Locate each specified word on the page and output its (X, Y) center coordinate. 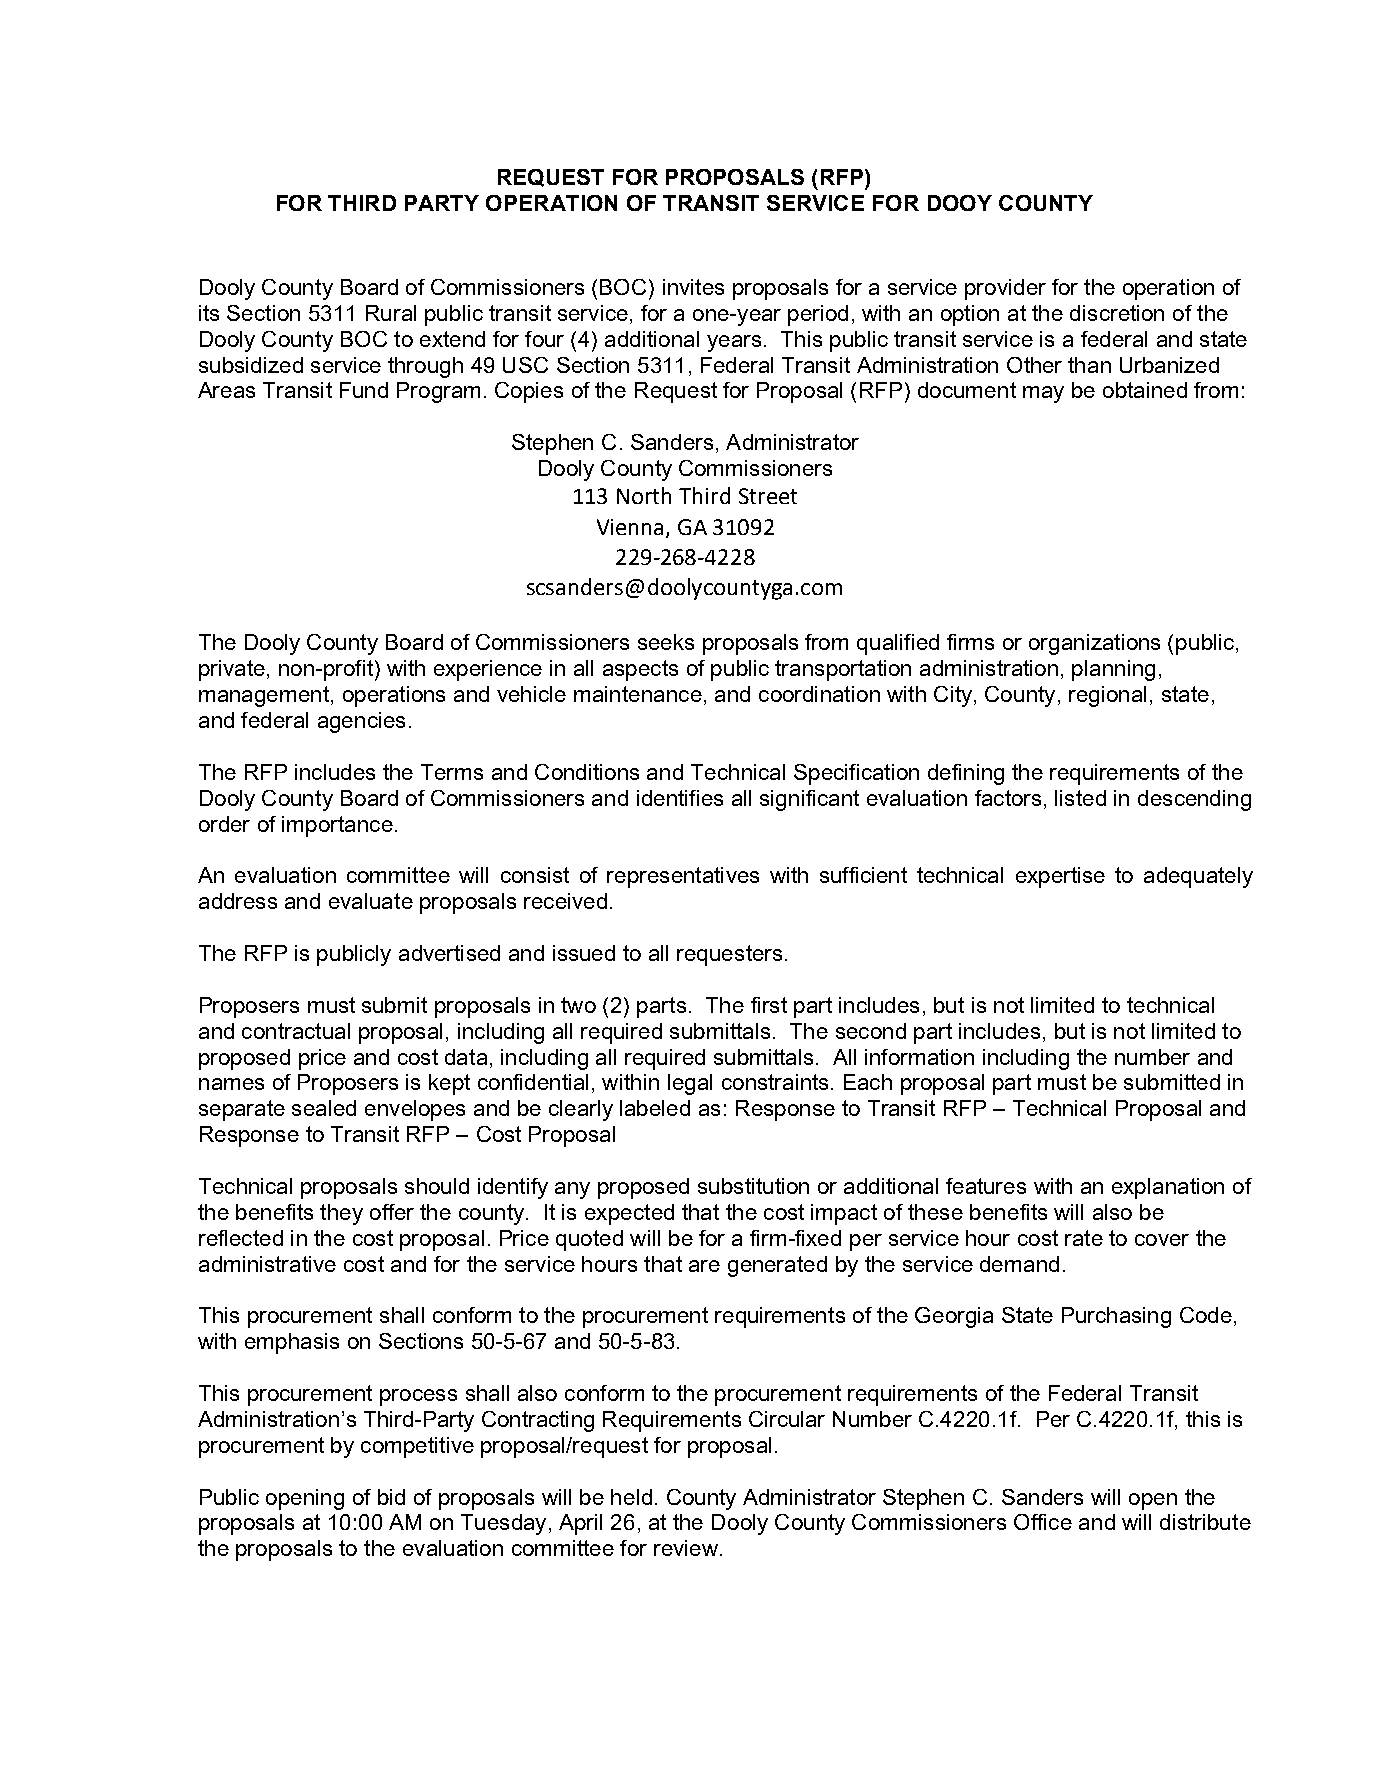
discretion (1117, 313)
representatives (683, 877)
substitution (753, 1186)
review (686, 1548)
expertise (1060, 877)
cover (1162, 1240)
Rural (391, 313)
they (341, 1214)
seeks (666, 642)
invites (693, 287)
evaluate (371, 901)
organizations (1094, 644)
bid (391, 1497)
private (232, 670)
